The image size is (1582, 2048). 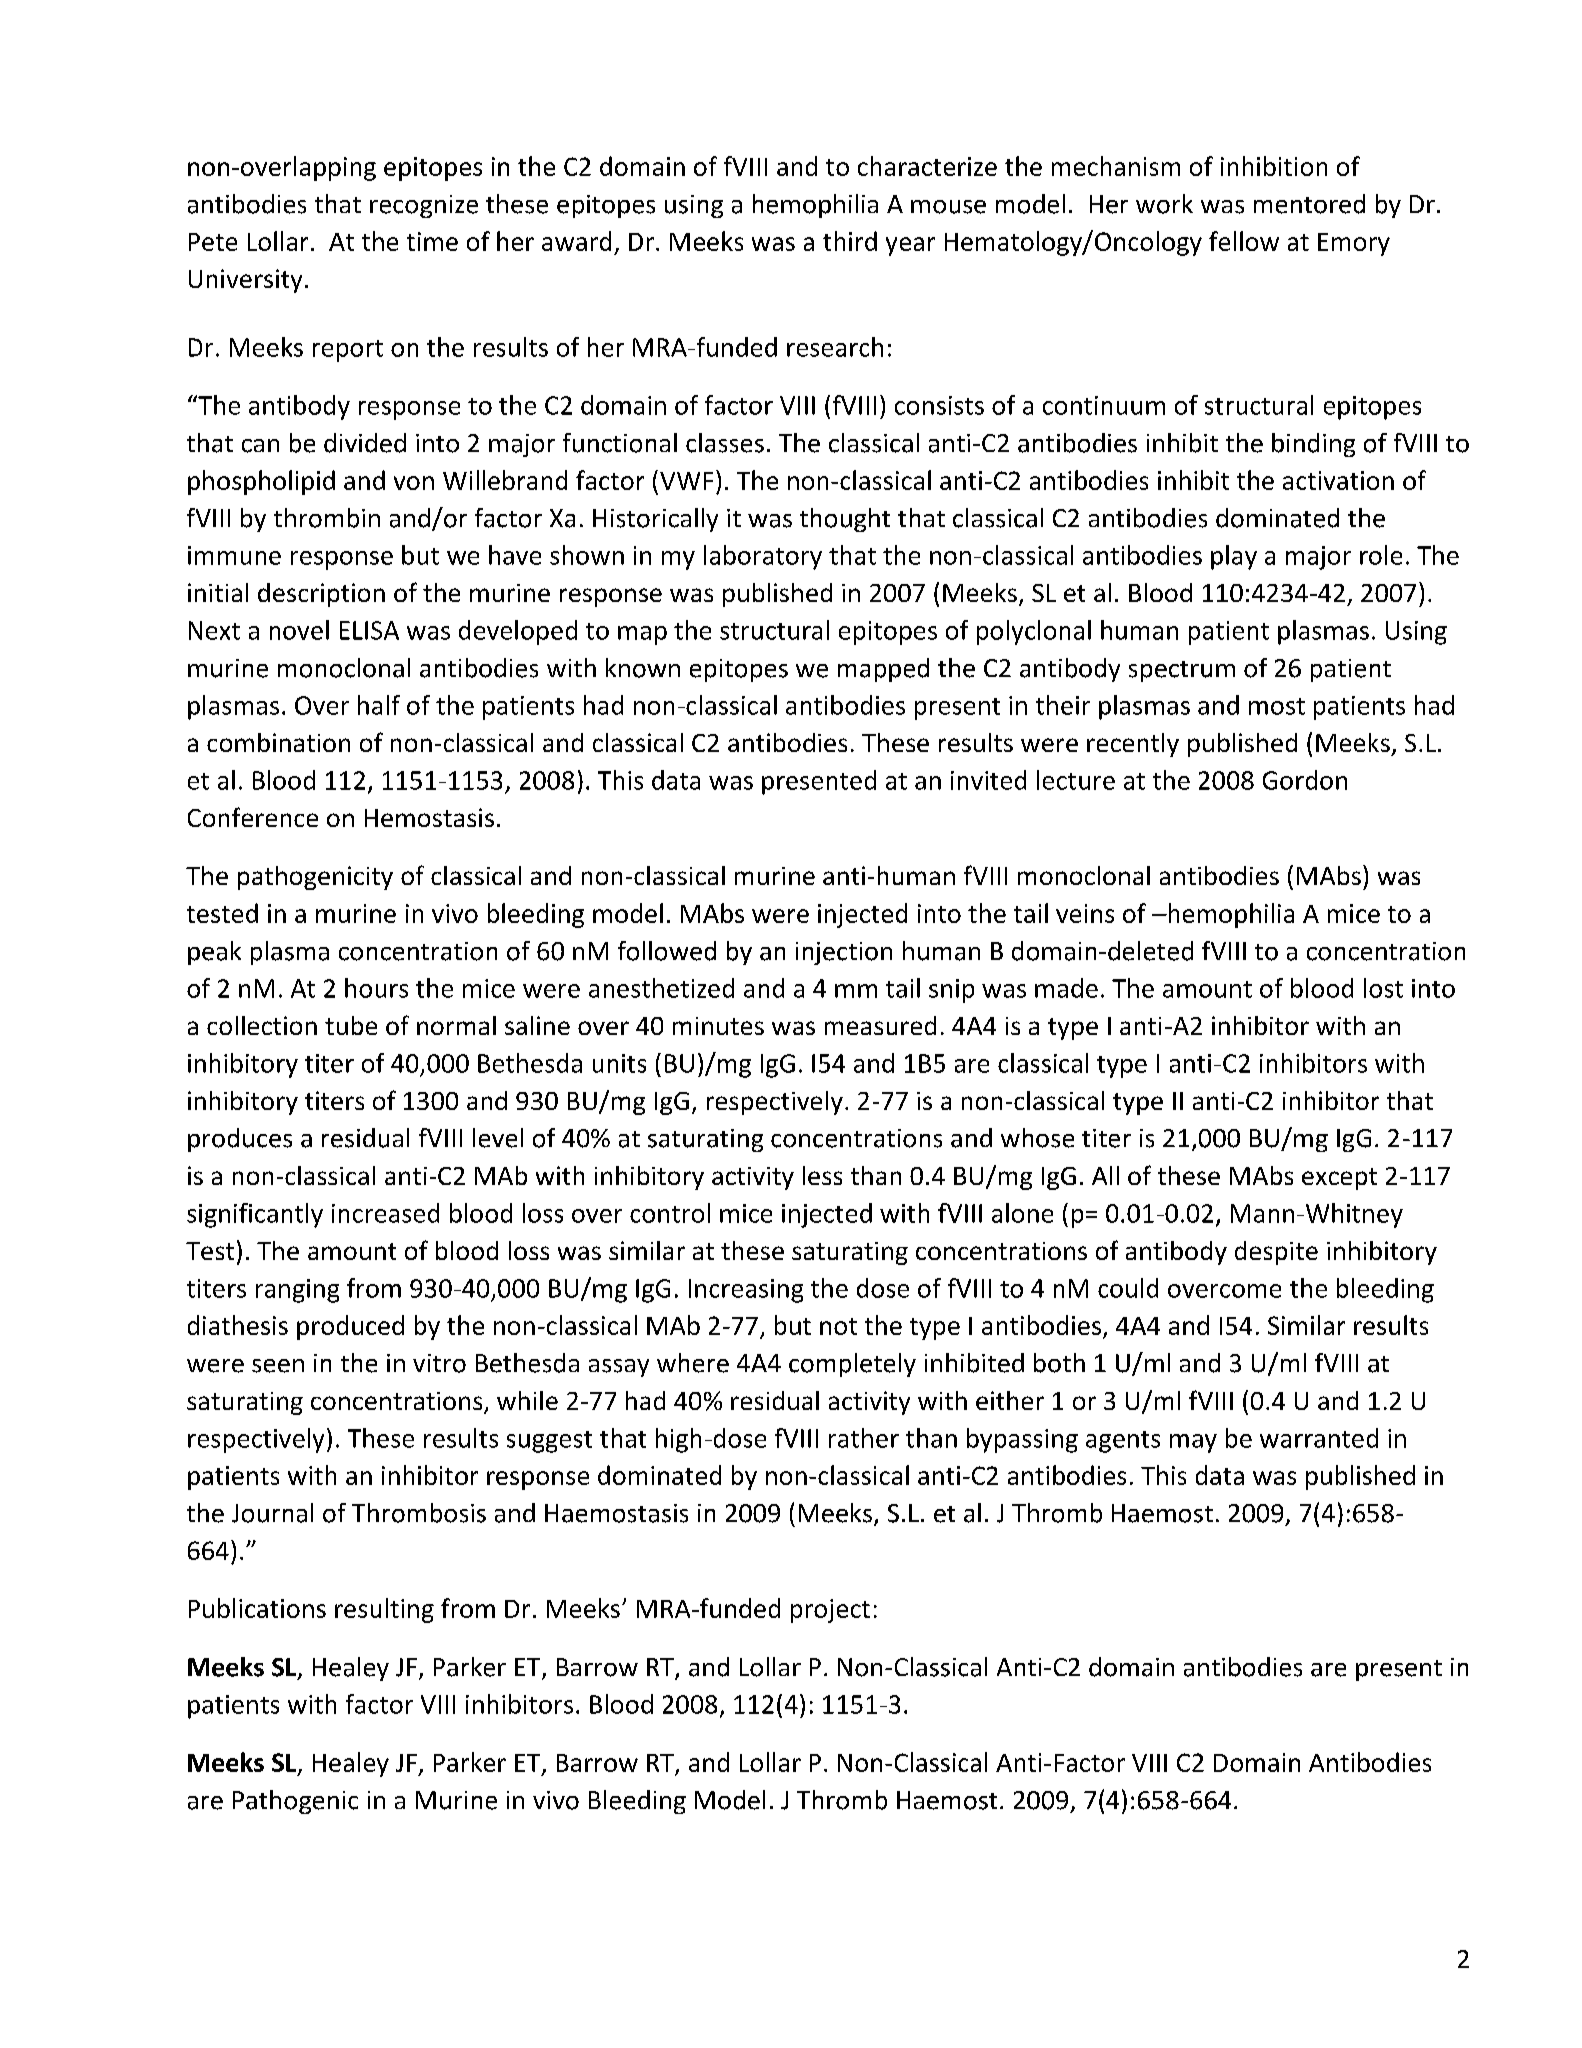 What do you see at coordinates (1085, 913) in the screenshot?
I see `veins` at bounding box center [1085, 913].
